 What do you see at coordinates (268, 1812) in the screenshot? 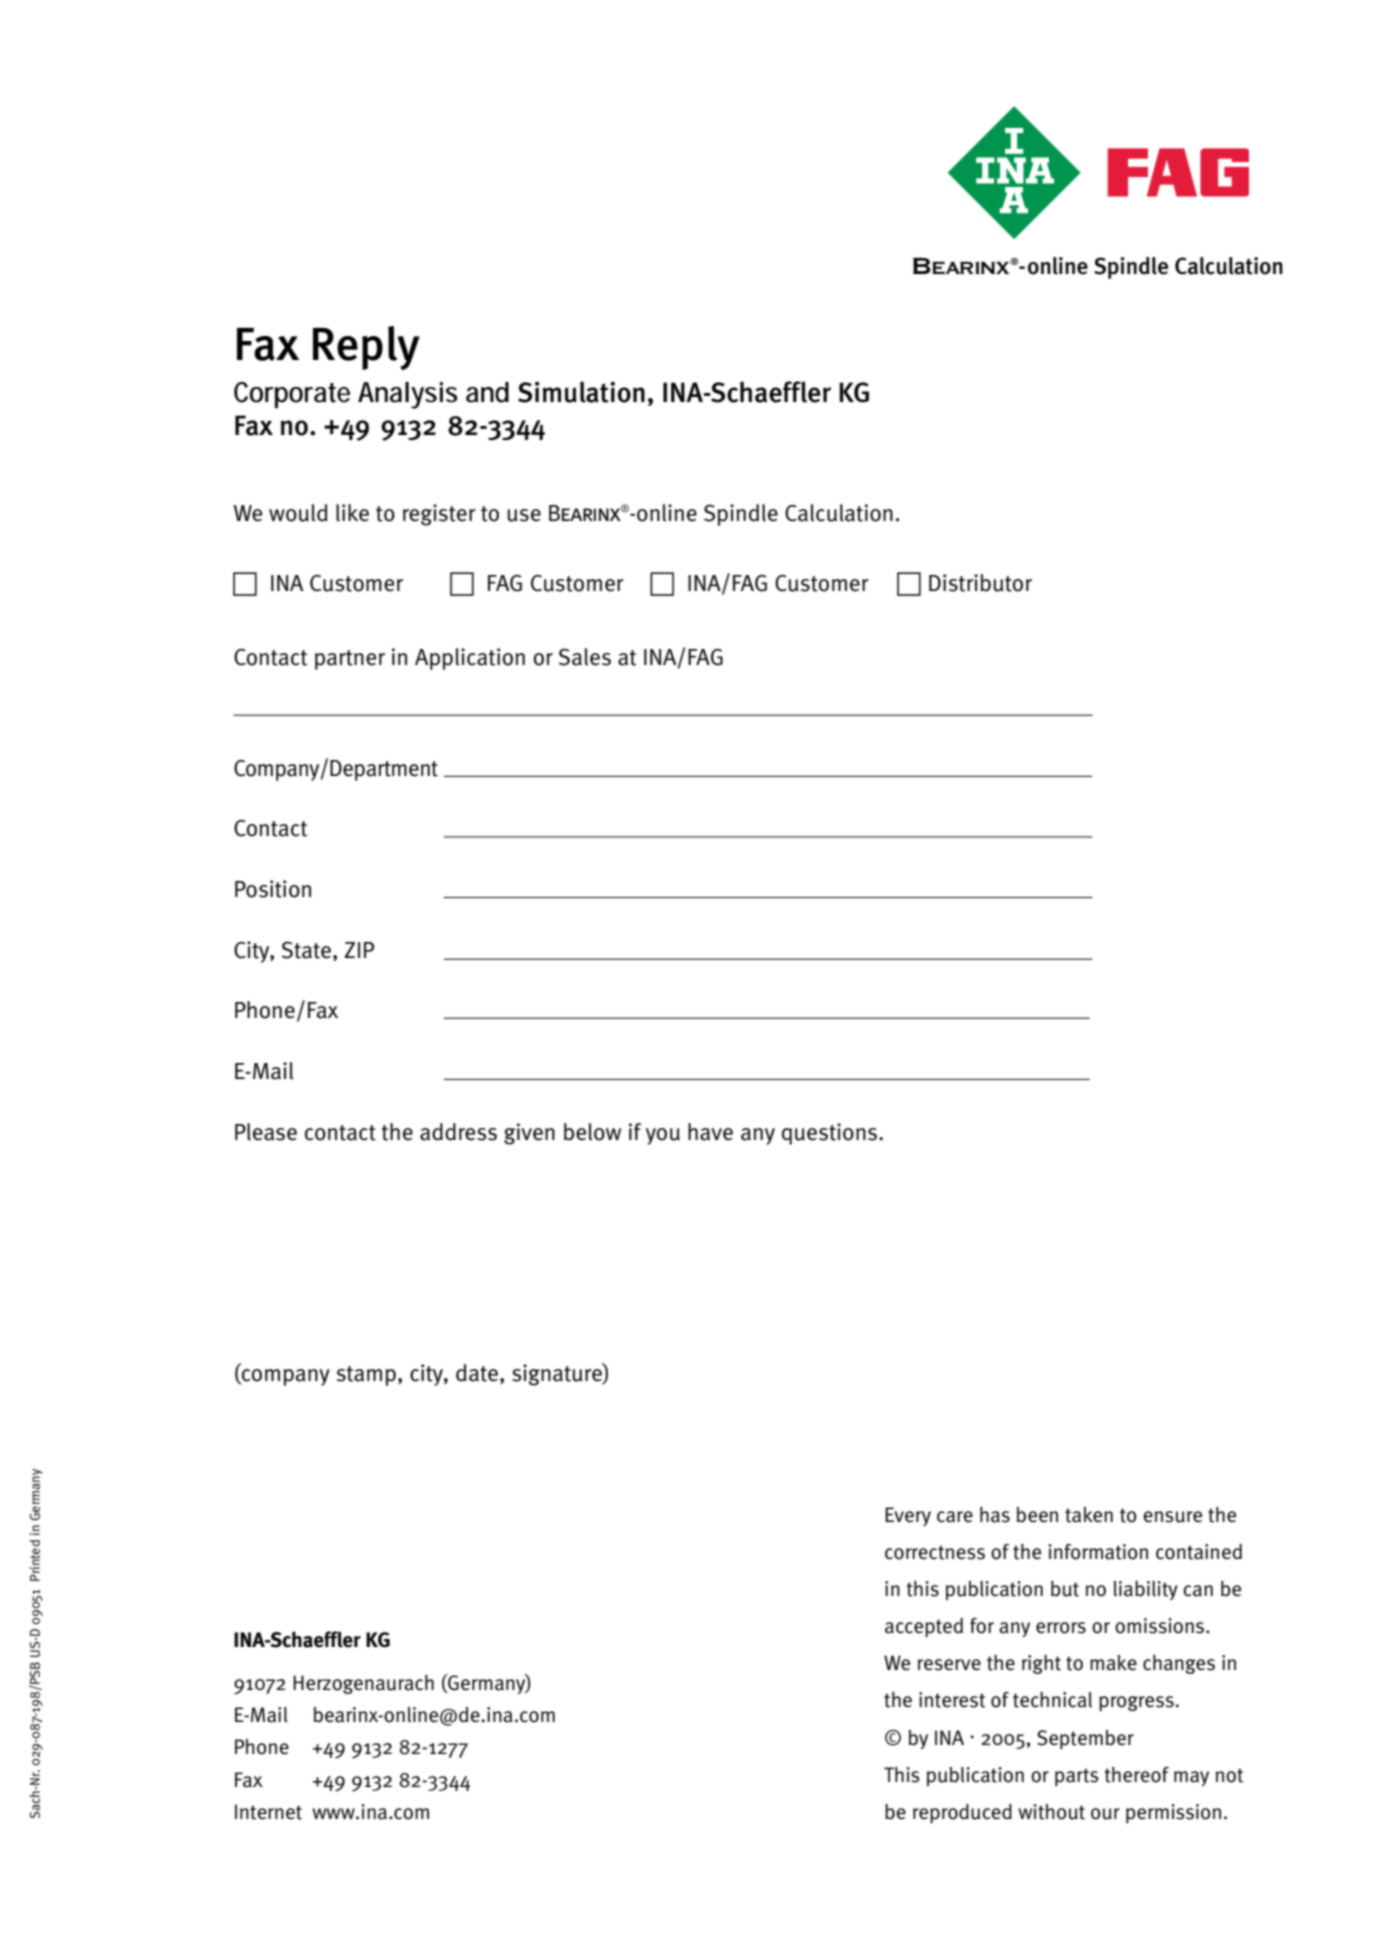
I see `Internet` at bounding box center [268, 1812].
